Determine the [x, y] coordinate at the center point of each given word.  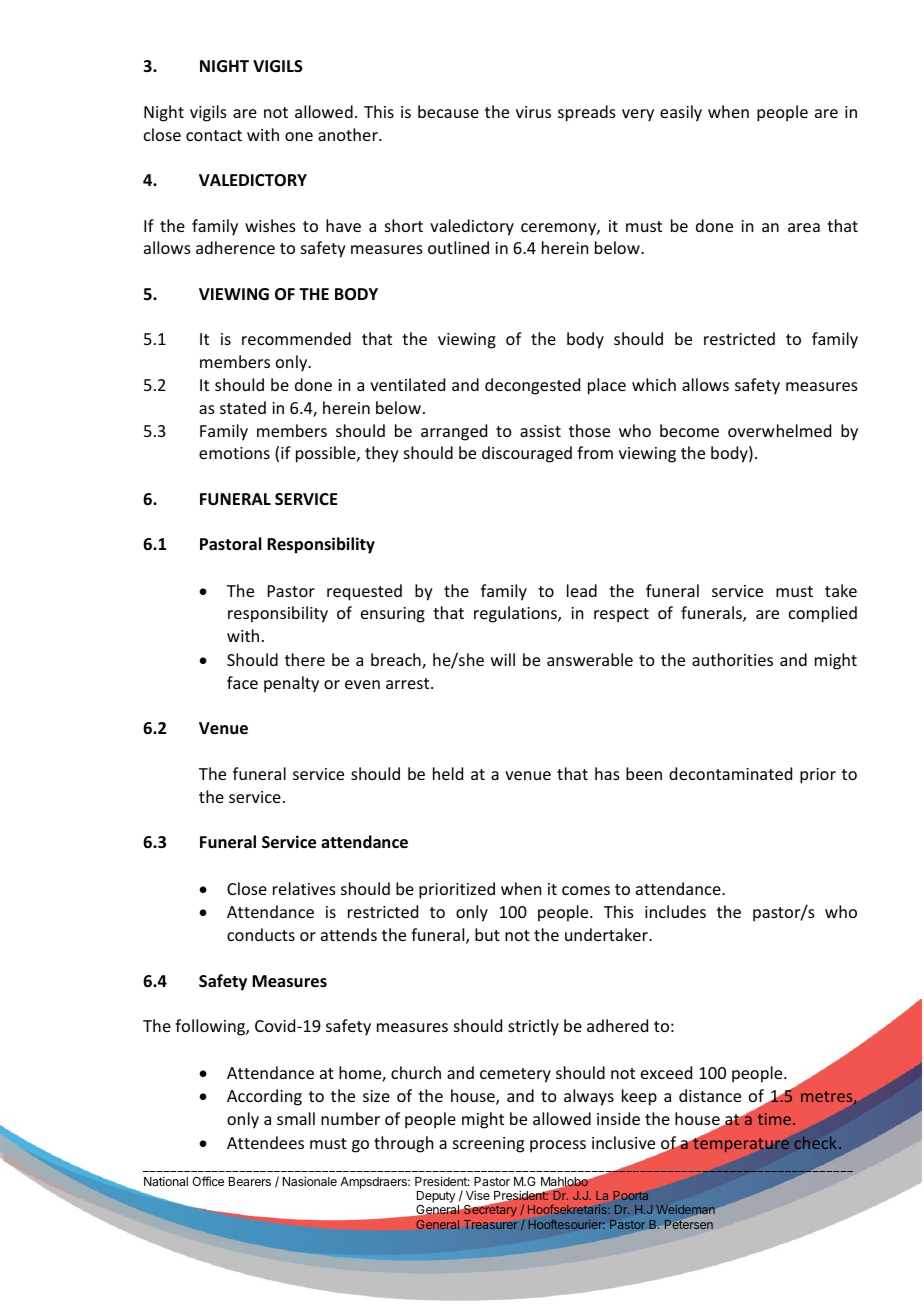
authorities [732, 659]
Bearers [250, 1181]
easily [681, 113]
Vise [478, 1195]
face [242, 682]
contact [214, 135]
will [503, 659]
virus [533, 112]
